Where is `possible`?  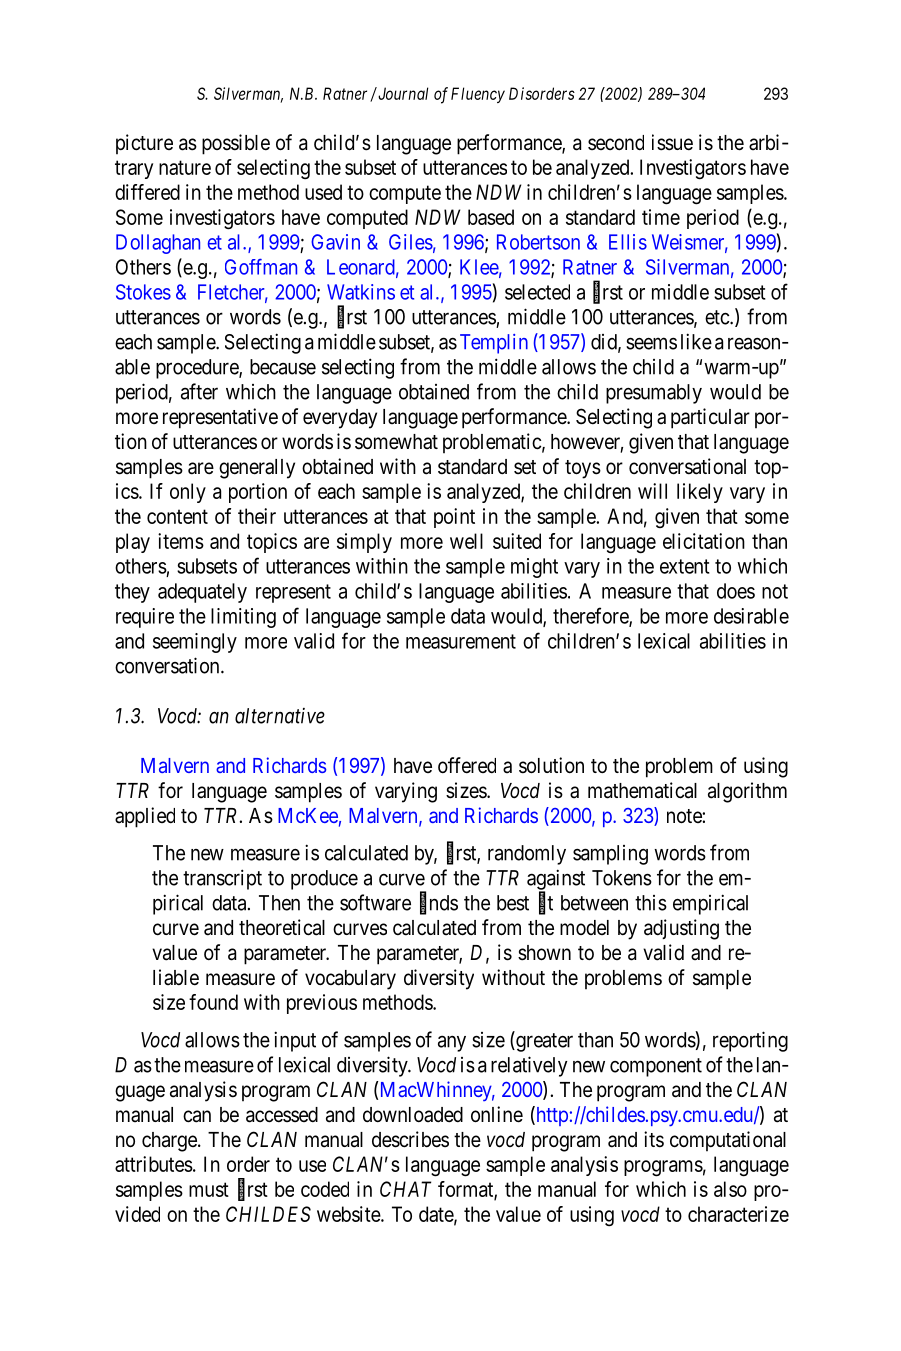
possible is located at coordinates (236, 144).
